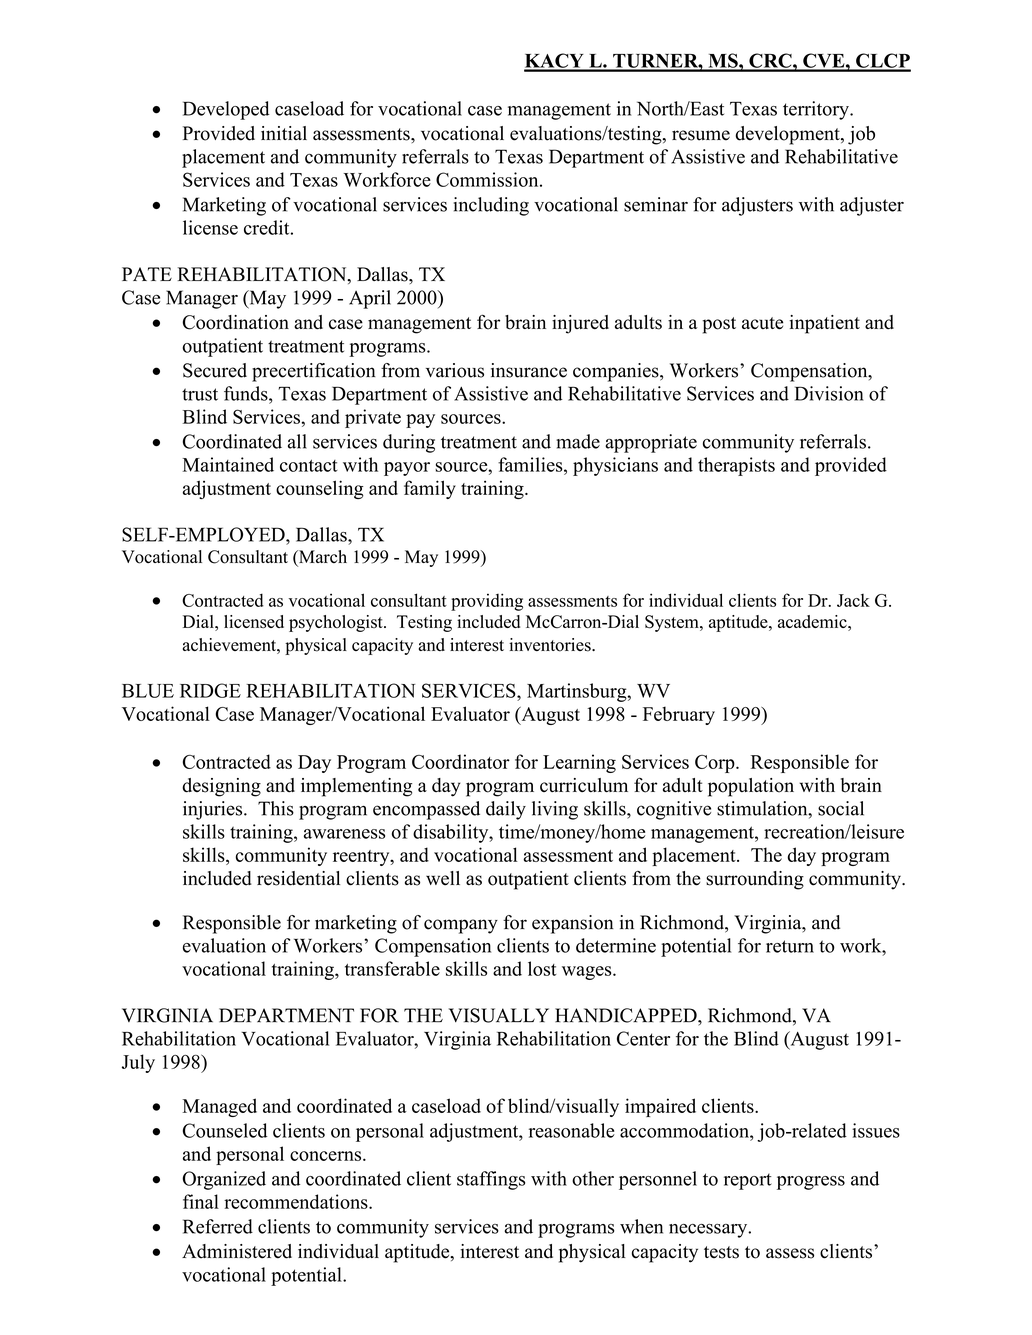  Describe the element at coordinates (218, 1226) in the page. I see `Referred` at that location.
